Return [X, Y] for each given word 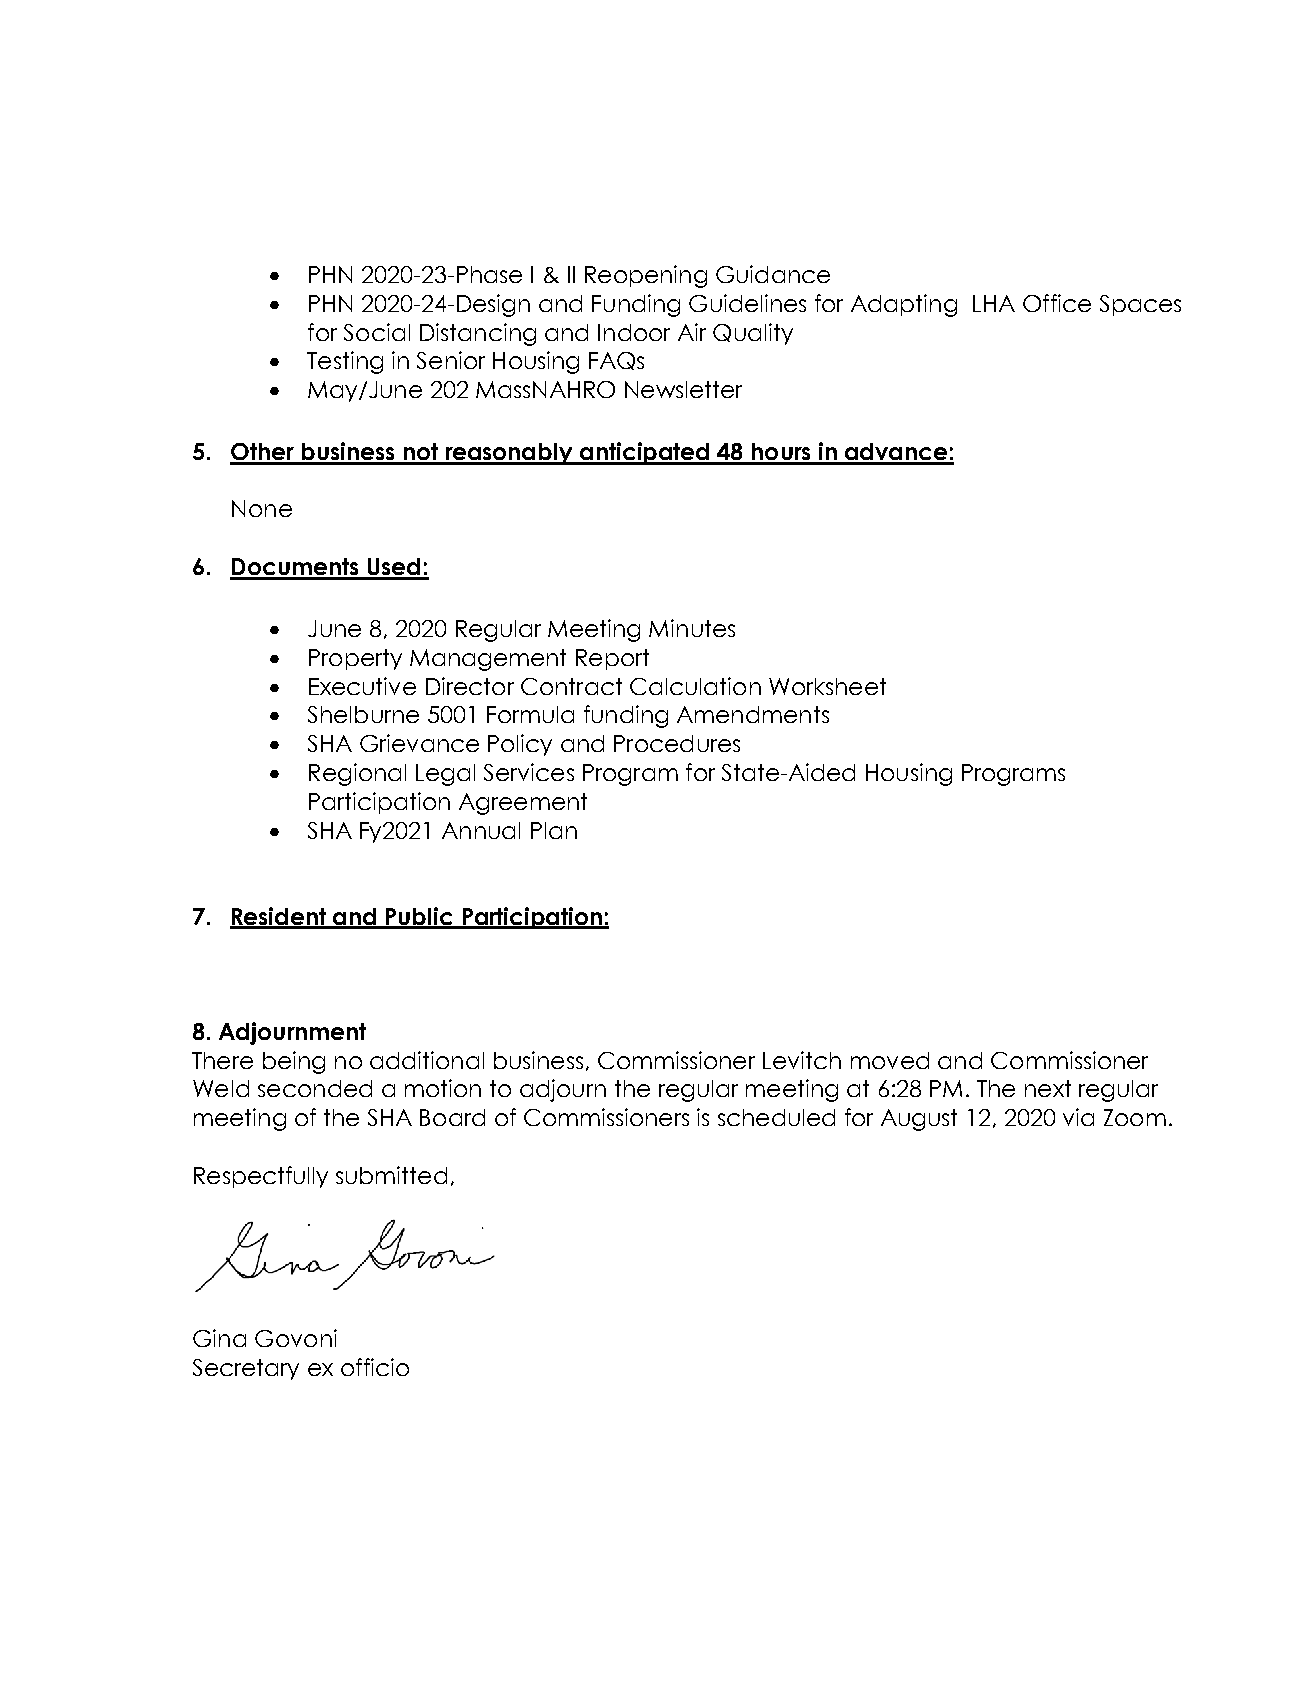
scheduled [776, 1117]
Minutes [692, 628]
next [1048, 1088]
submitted [391, 1175]
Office [1057, 303]
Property [355, 659]
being [294, 1062]
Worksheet [827, 686]
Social [377, 332]
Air [692, 332]
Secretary [246, 1369]
